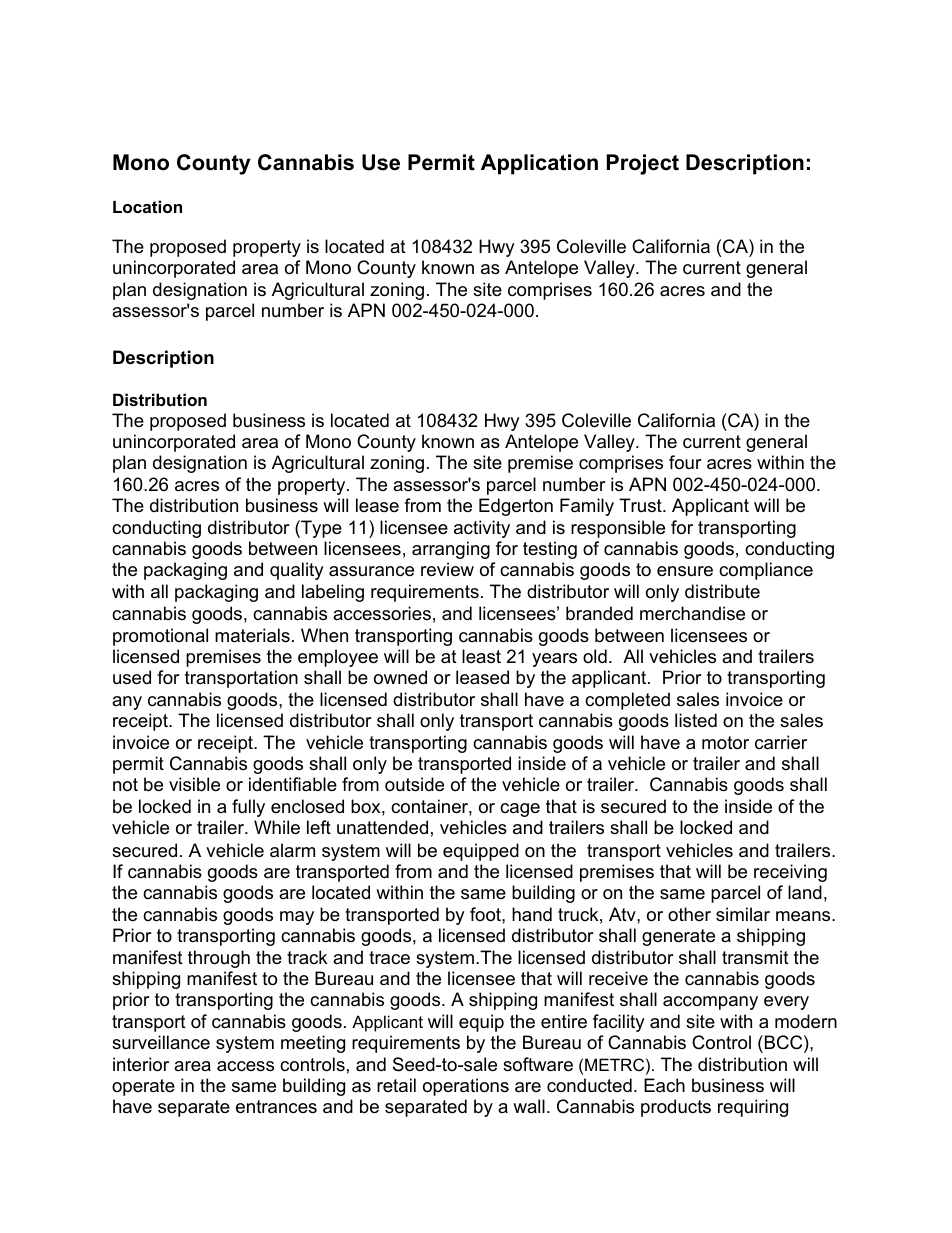 This page has width=952, height=1233. I want to click on materials, so click(252, 635).
